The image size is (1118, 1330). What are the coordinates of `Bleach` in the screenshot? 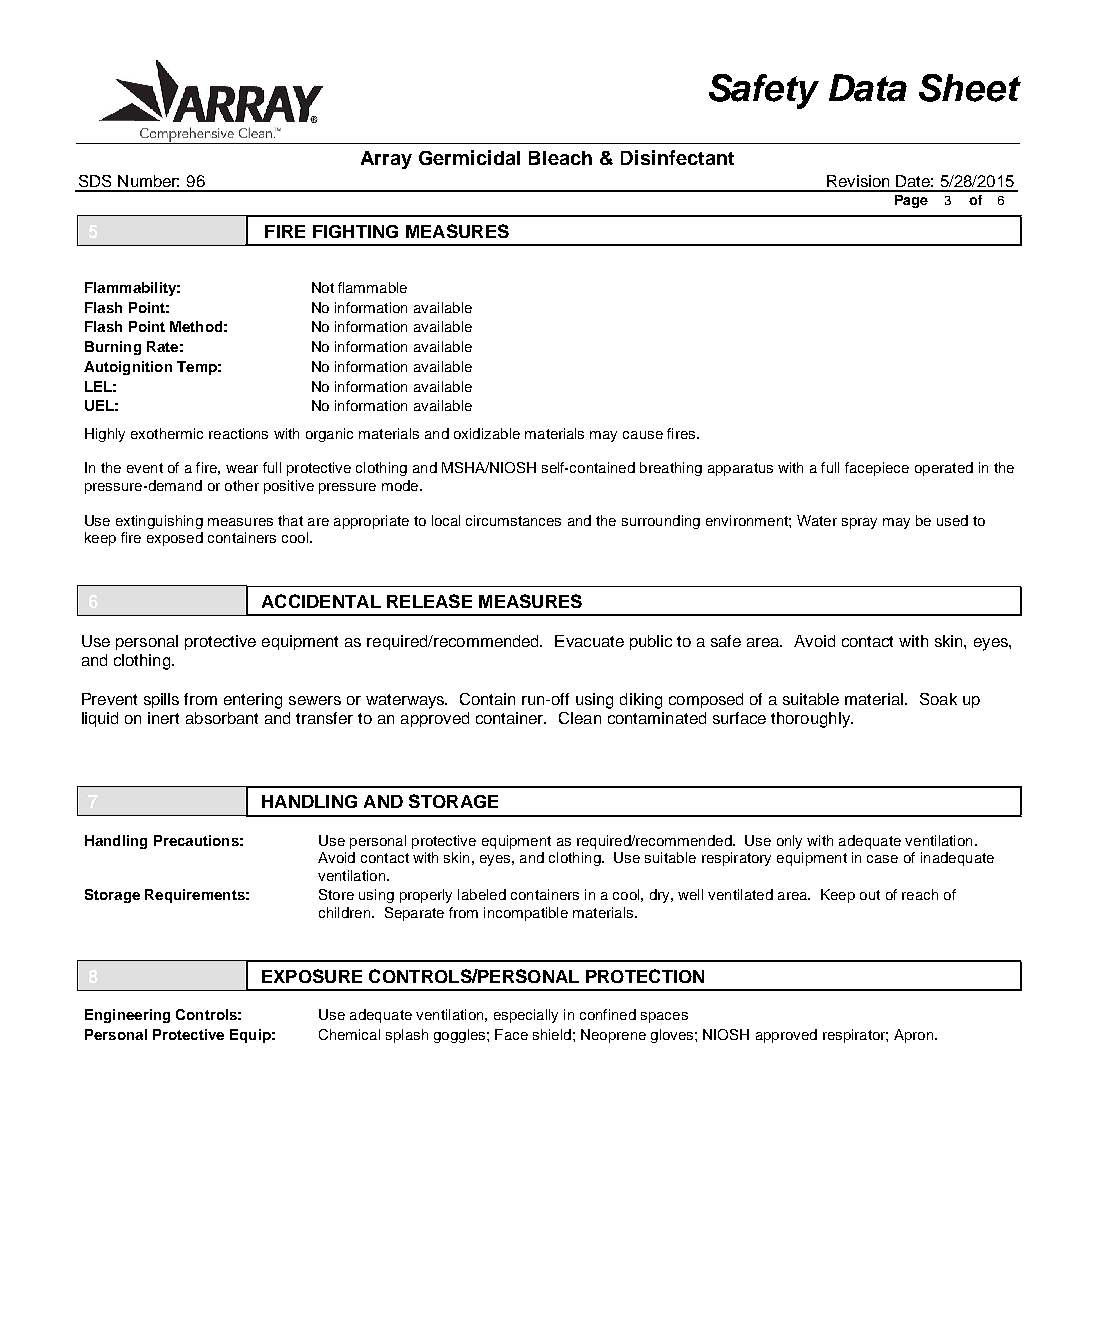 It's located at (560, 158).
